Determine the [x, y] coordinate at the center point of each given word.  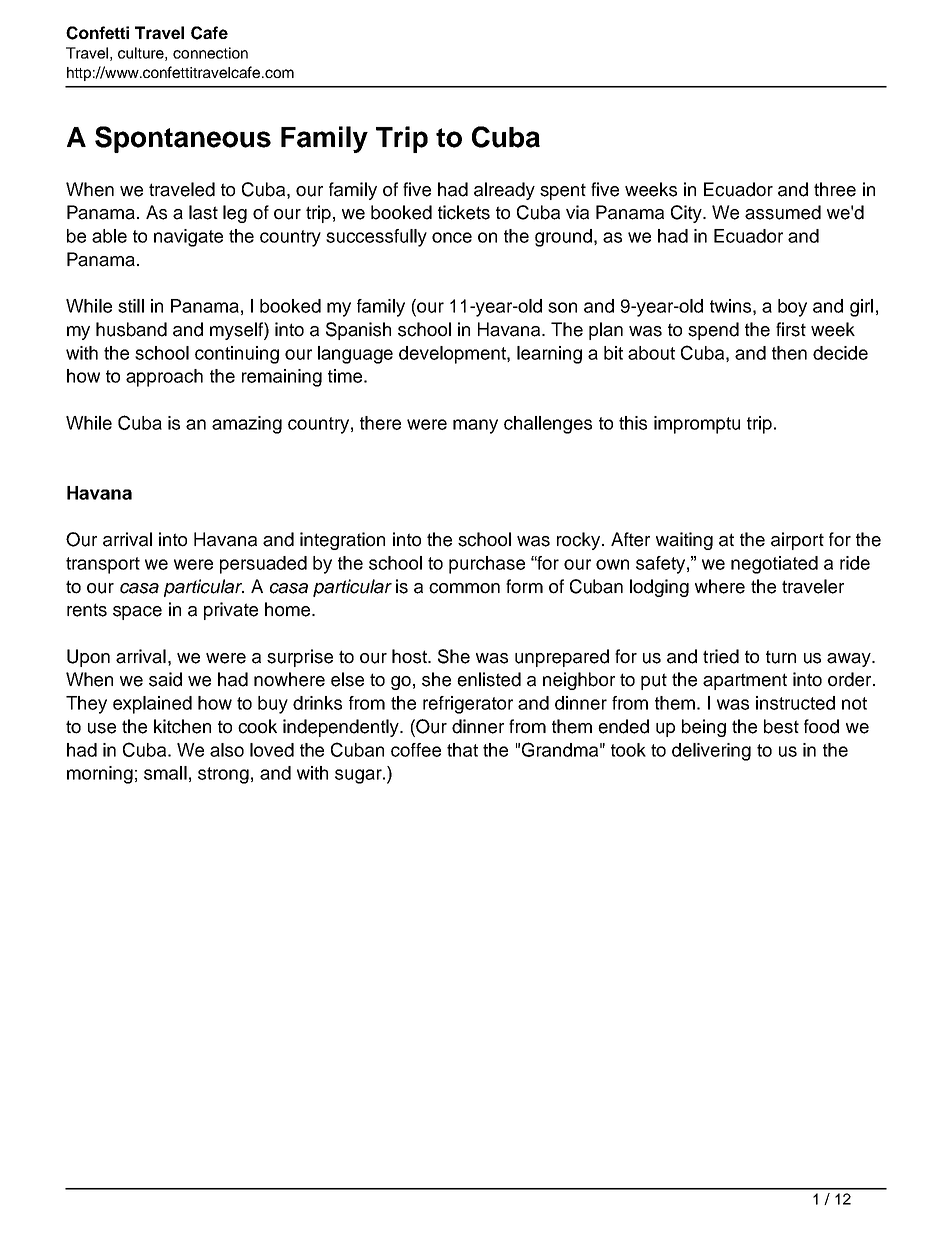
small [165, 773]
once [452, 237]
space [137, 613]
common [464, 588]
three [835, 189]
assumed [783, 212]
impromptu [697, 425]
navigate [188, 238]
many [475, 426]
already [504, 191]
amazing [247, 425]
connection [210, 53]
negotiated [774, 565]
